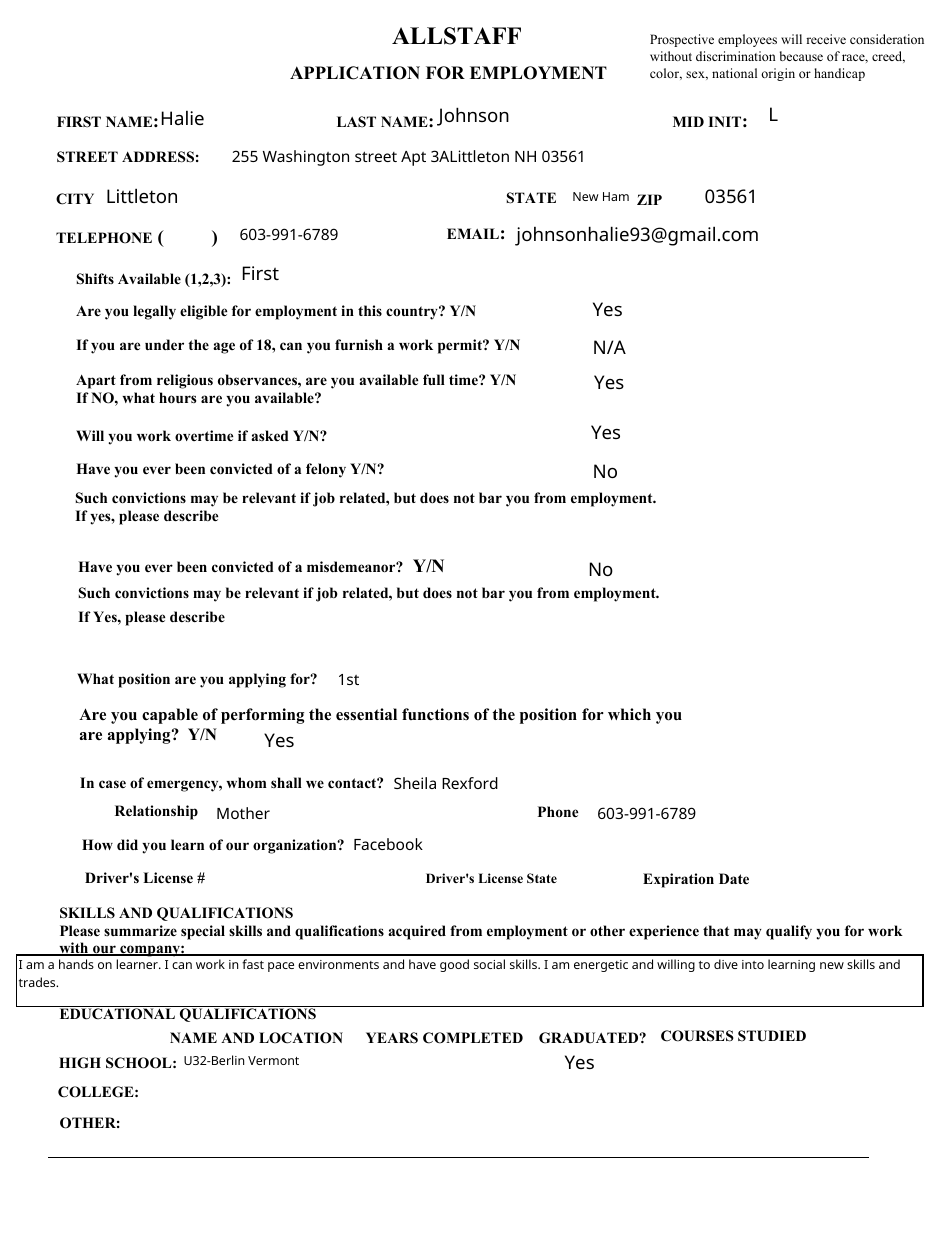 The width and height of the image is (952, 1233). Describe the element at coordinates (649, 199) in the image. I see `ZIP` at that location.
